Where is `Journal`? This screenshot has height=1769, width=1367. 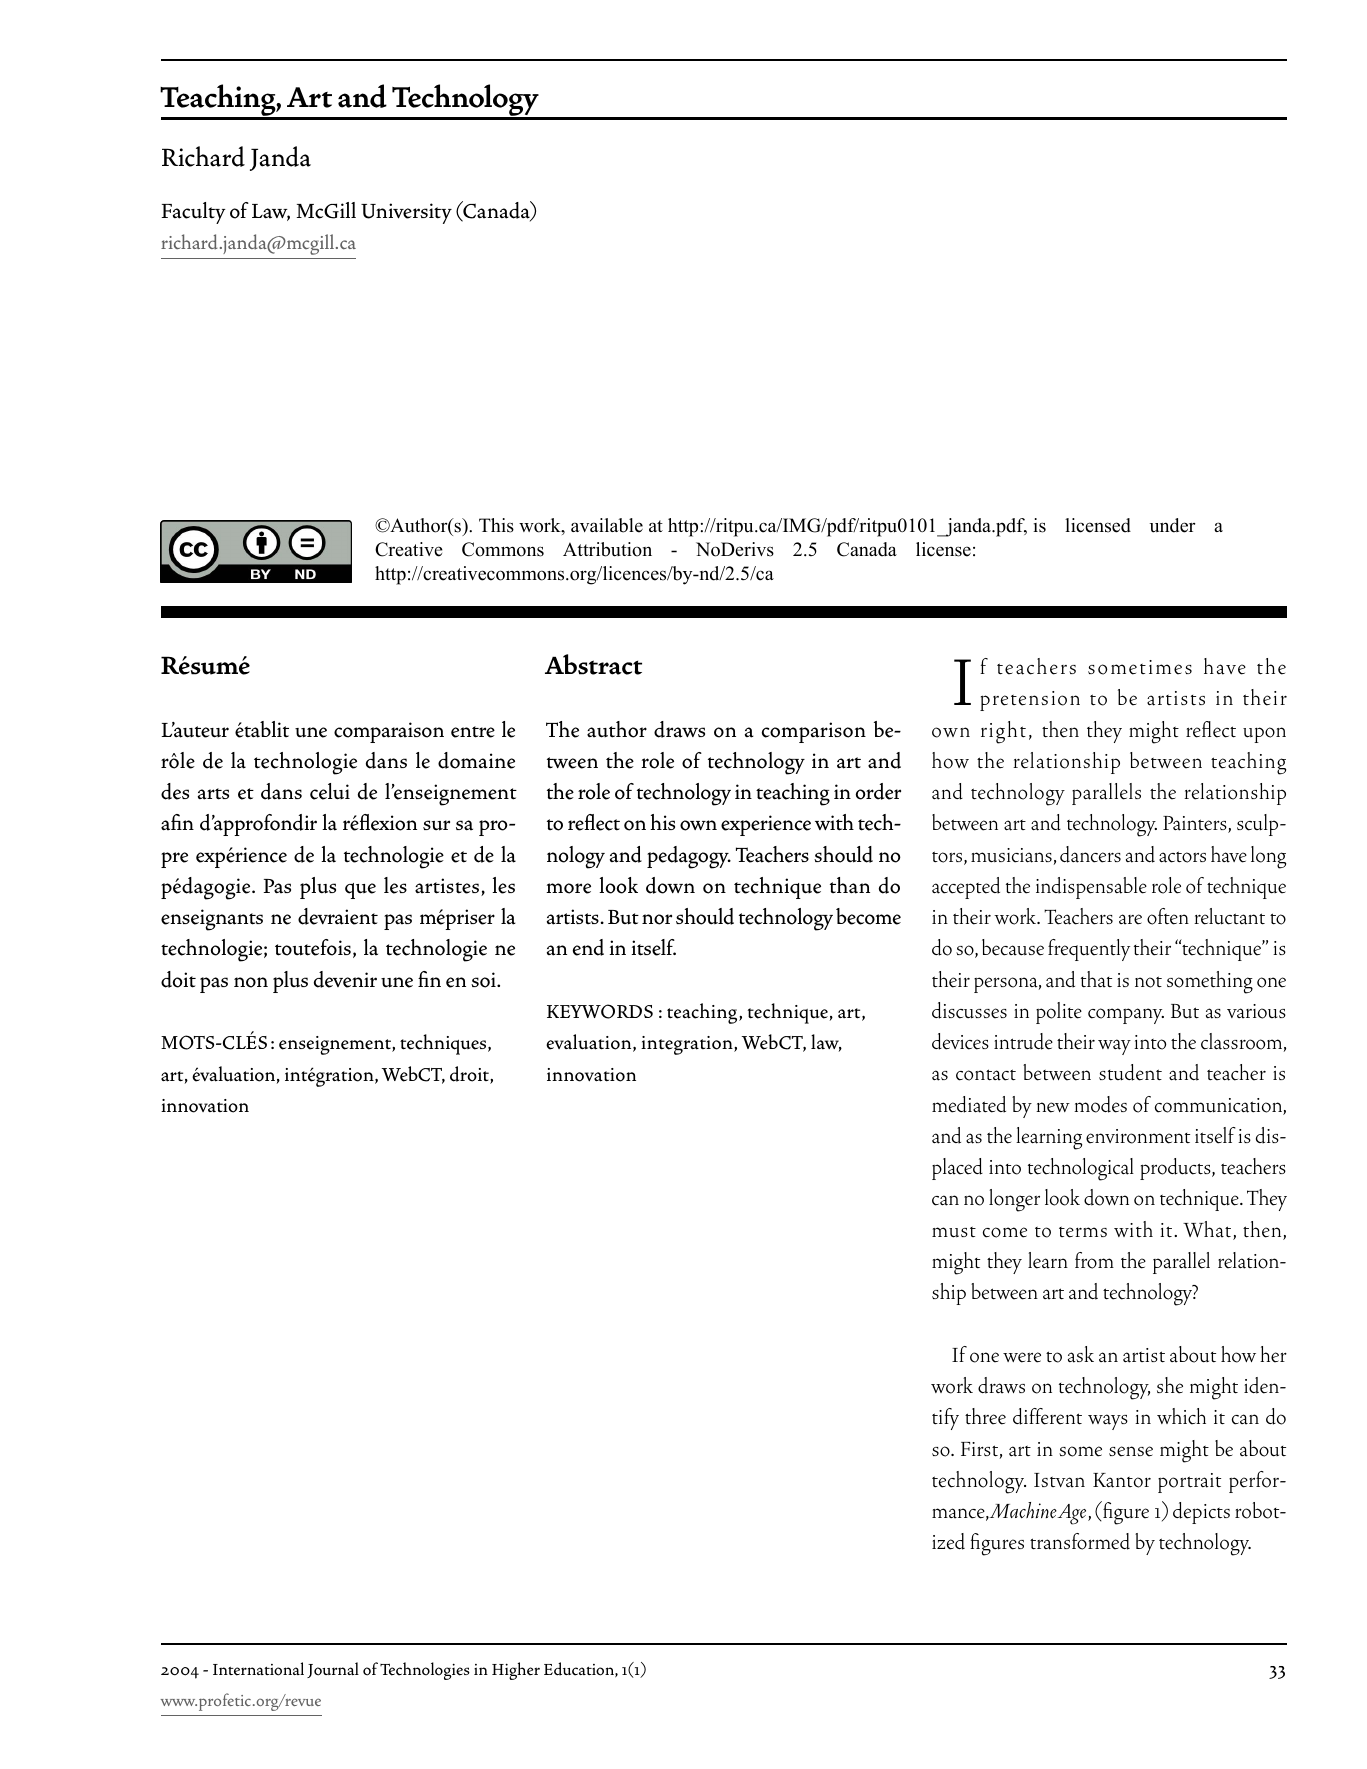 Journal is located at coordinates (333, 1670).
